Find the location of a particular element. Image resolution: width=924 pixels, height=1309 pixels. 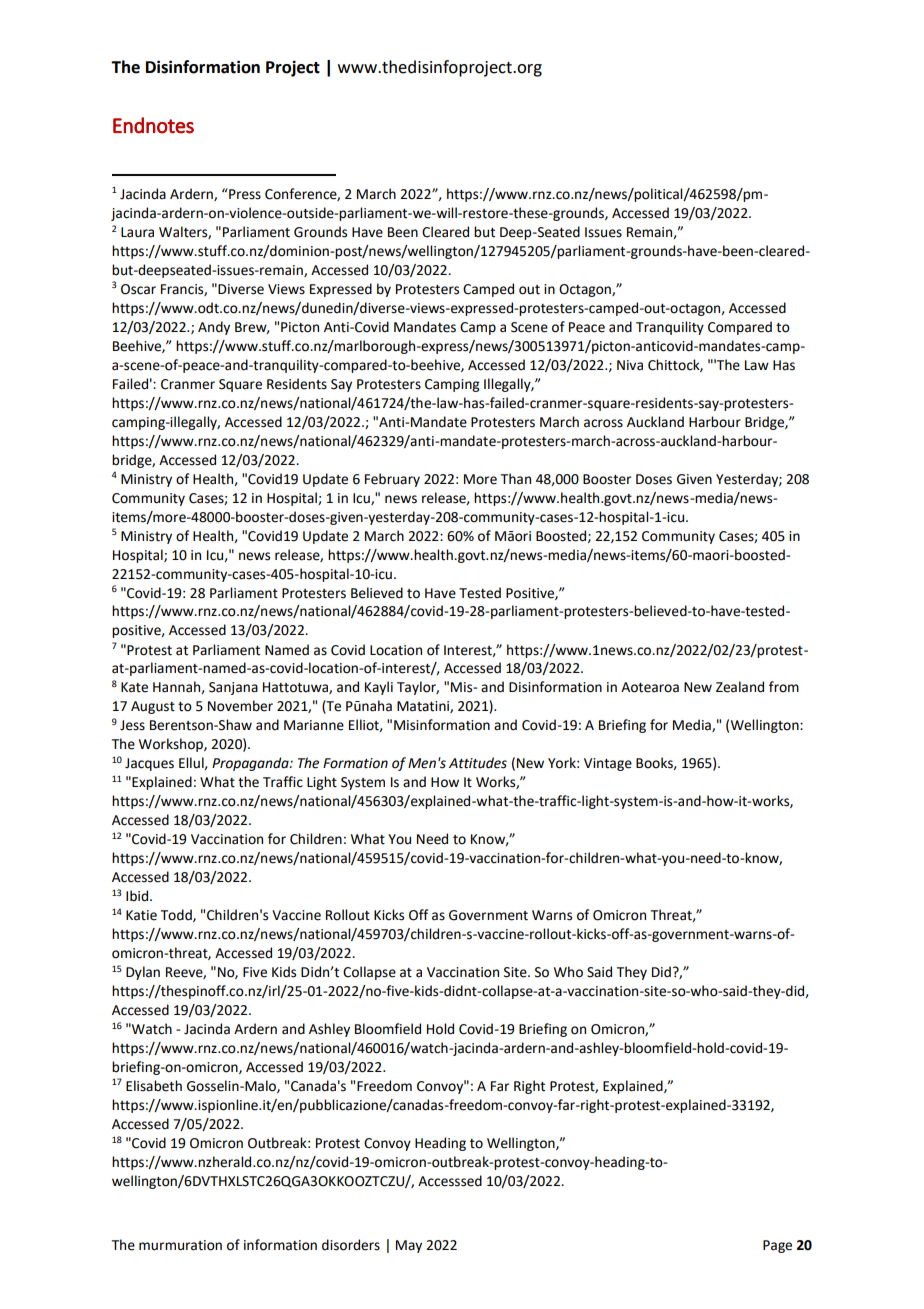

Vintage is located at coordinates (608, 764).
